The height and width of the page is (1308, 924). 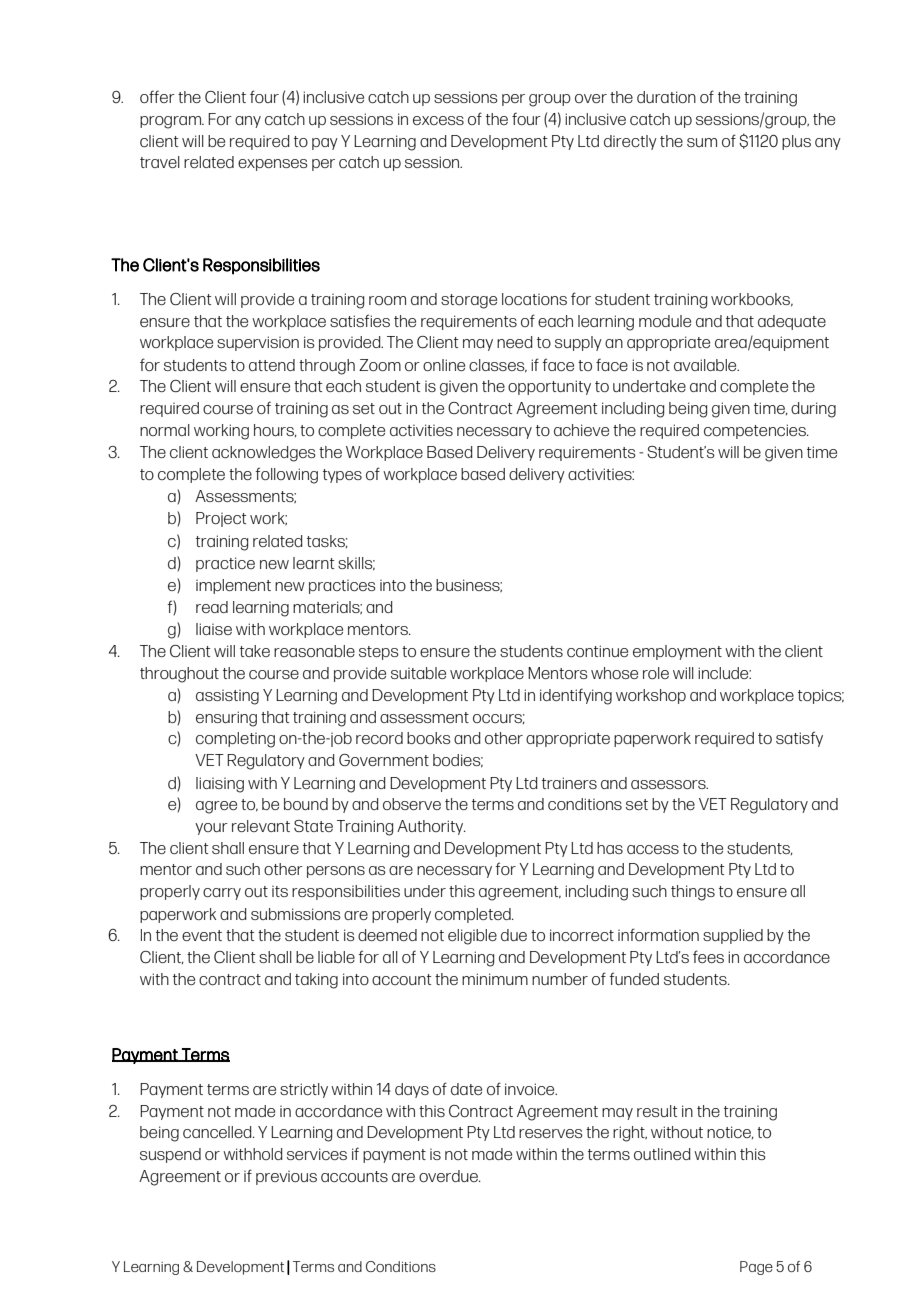 What do you see at coordinates (677, 652) in the page?
I see `employment` at bounding box center [677, 652].
